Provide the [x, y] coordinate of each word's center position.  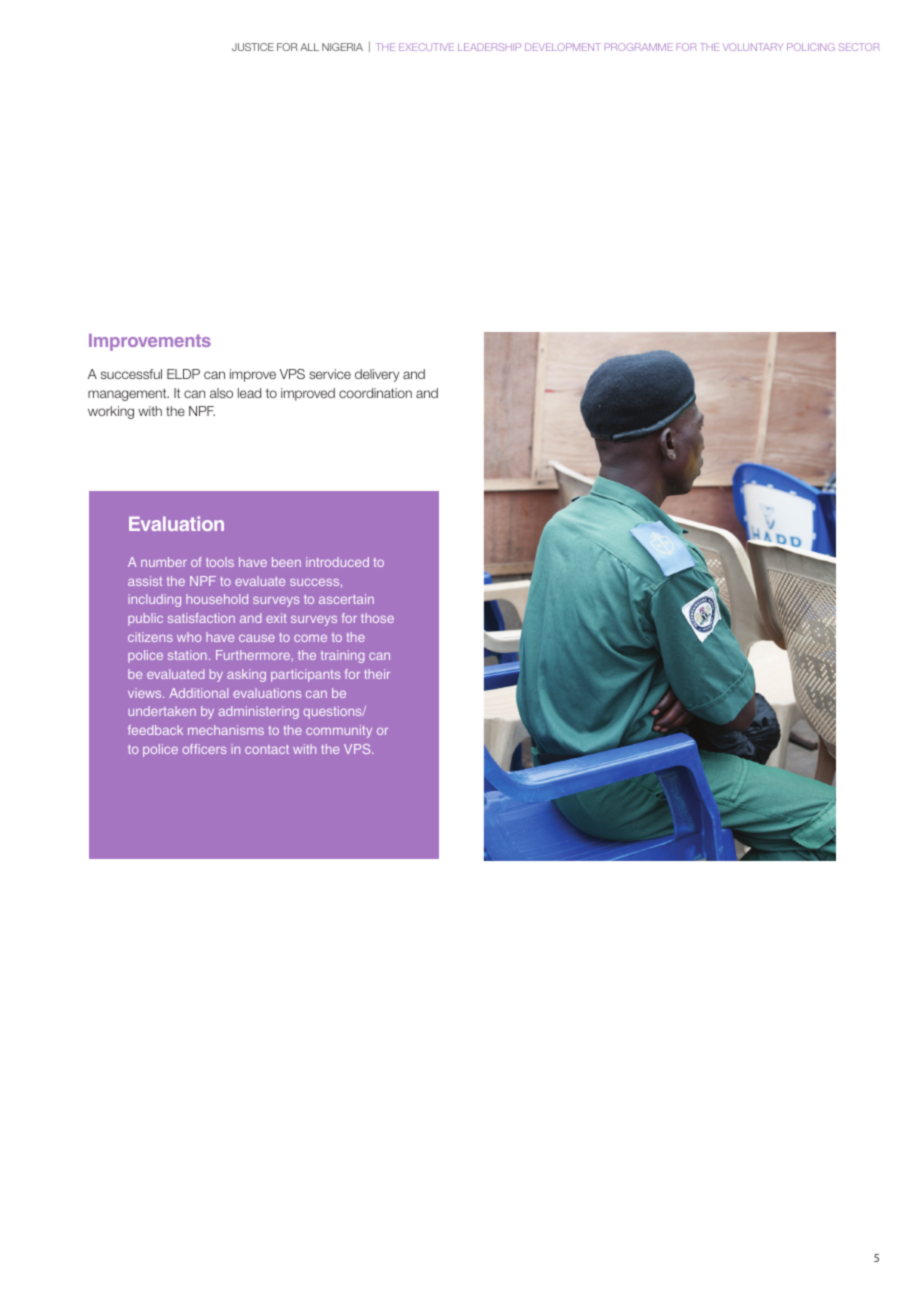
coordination [375, 393]
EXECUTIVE [426, 47]
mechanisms [226, 730]
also [221, 393]
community [339, 731]
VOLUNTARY [753, 47]
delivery [377, 375]
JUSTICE [253, 47]
